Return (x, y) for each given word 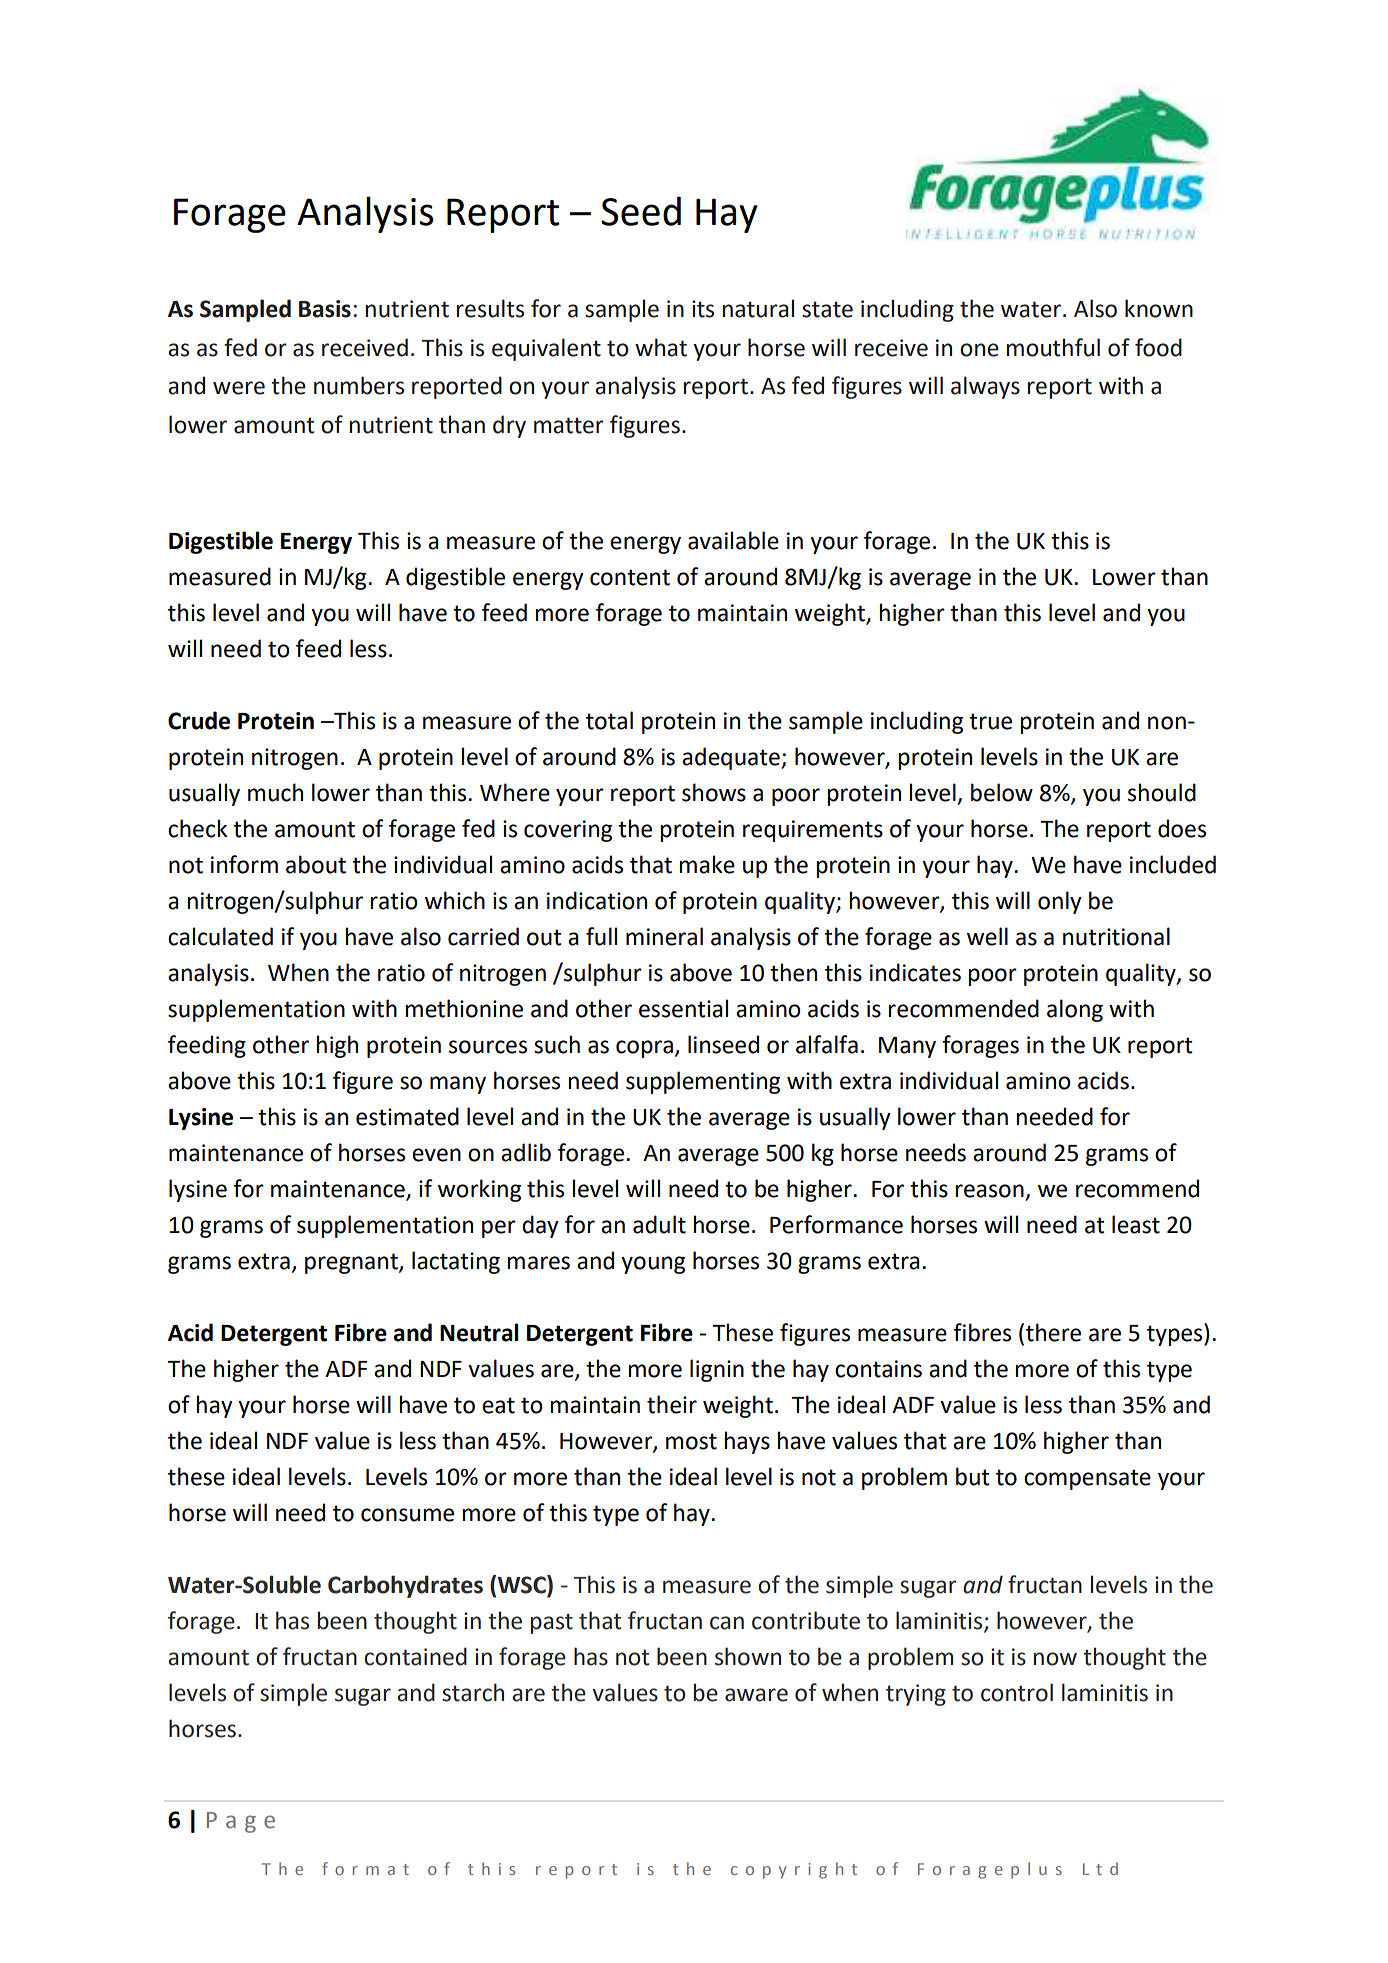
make (707, 864)
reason (990, 1192)
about (316, 864)
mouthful (1053, 347)
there (1053, 1332)
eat (498, 1405)
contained (415, 1656)
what (661, 347)
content (630, 577)
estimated (407, 1116)
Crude (199, 720)
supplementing (703, 1082)
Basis (325, 309)
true (990, 721)
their (672, 1404)
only (1060, 902)
